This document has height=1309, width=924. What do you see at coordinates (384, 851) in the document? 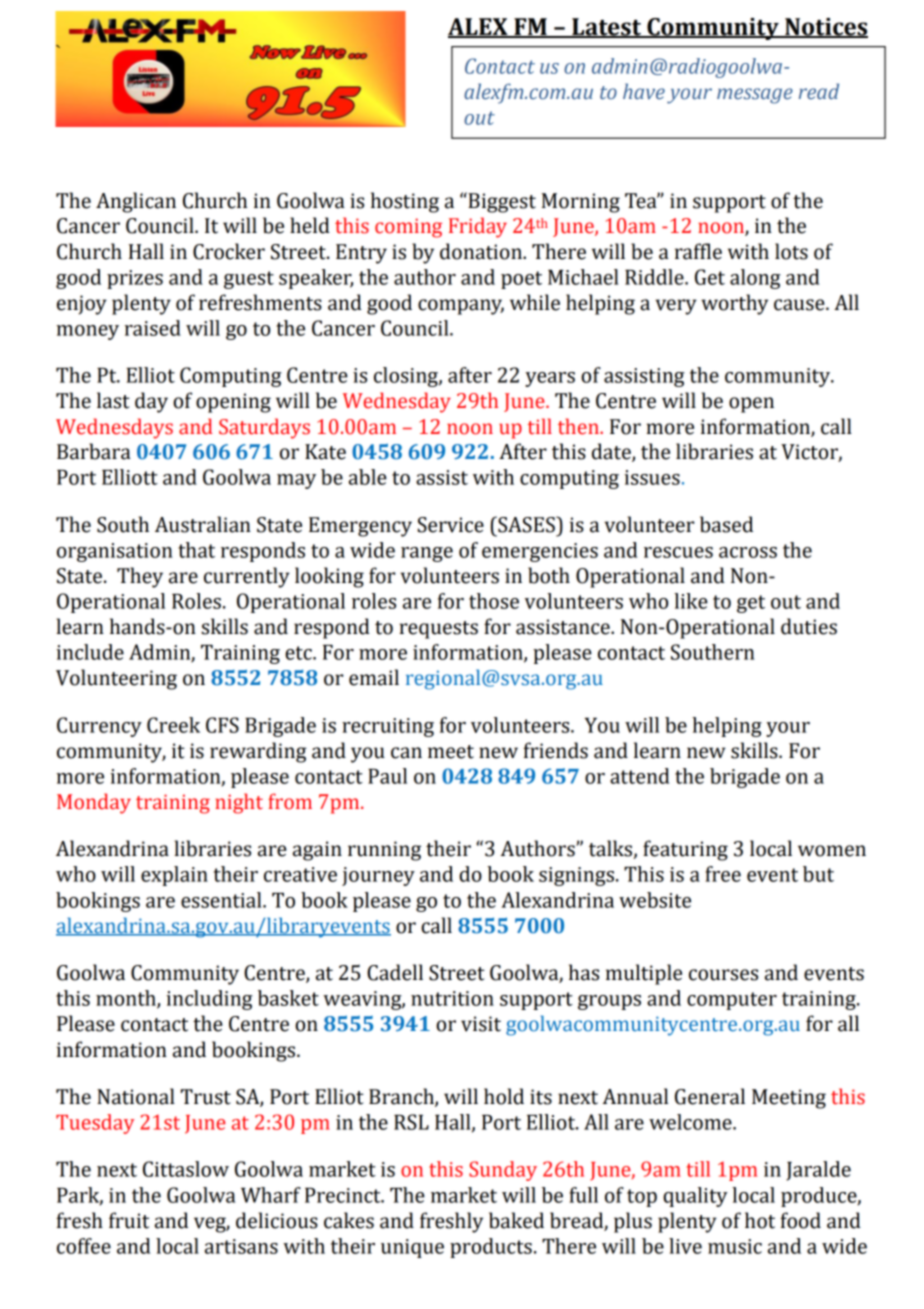
I see `running` at bounding box center [384, 851].
